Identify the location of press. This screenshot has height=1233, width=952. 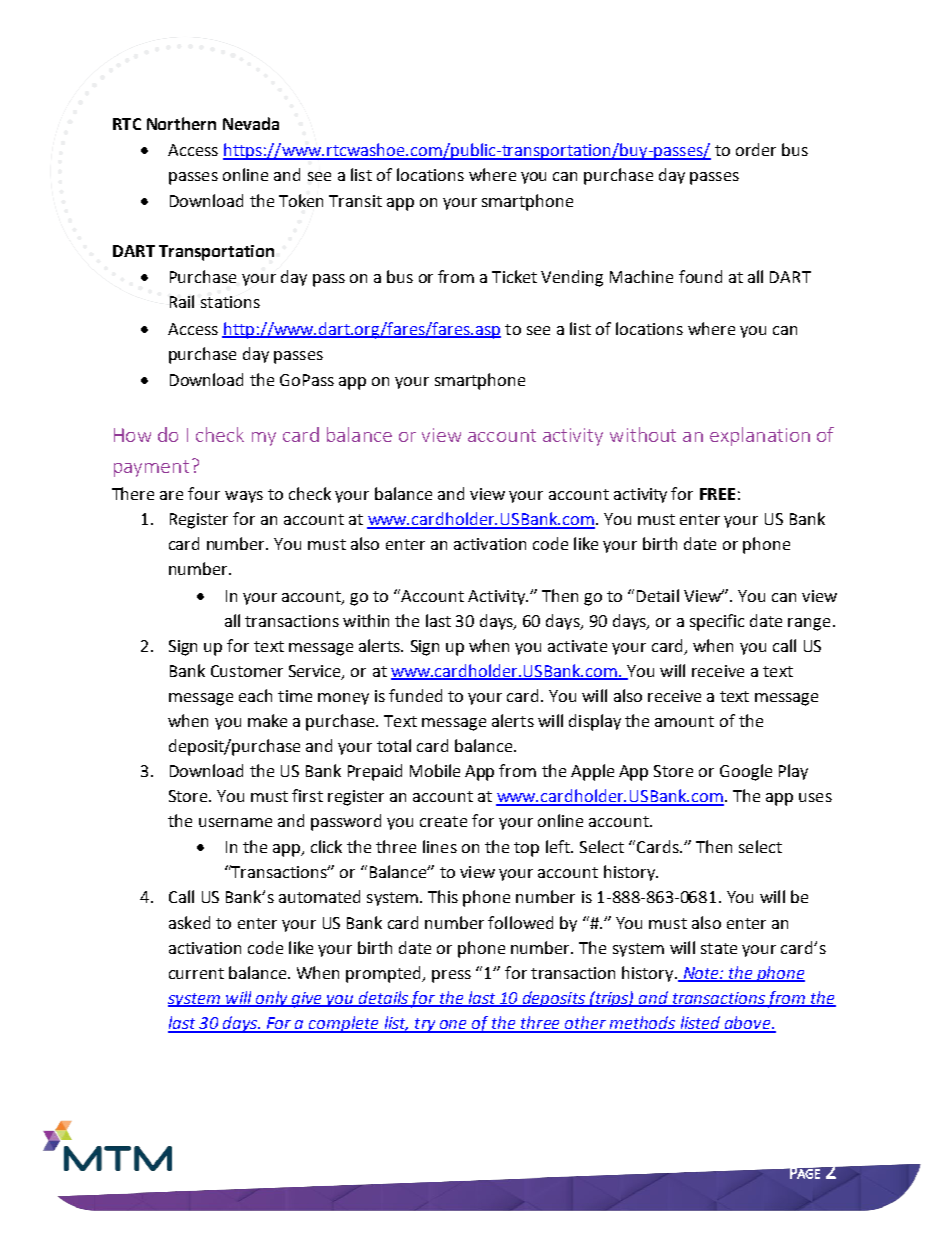
(451, 976).
